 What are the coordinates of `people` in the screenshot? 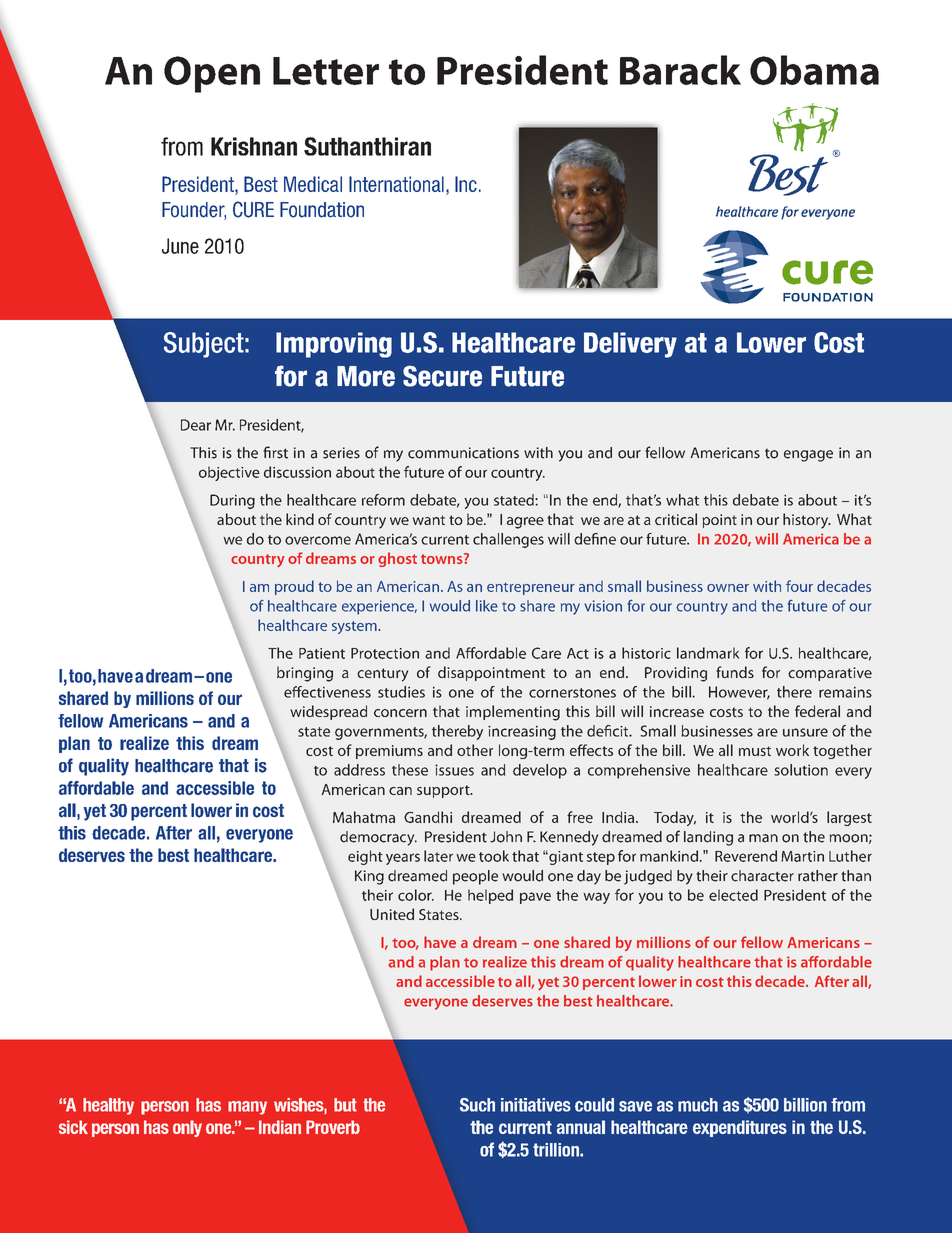 It's located at (475, 877).
